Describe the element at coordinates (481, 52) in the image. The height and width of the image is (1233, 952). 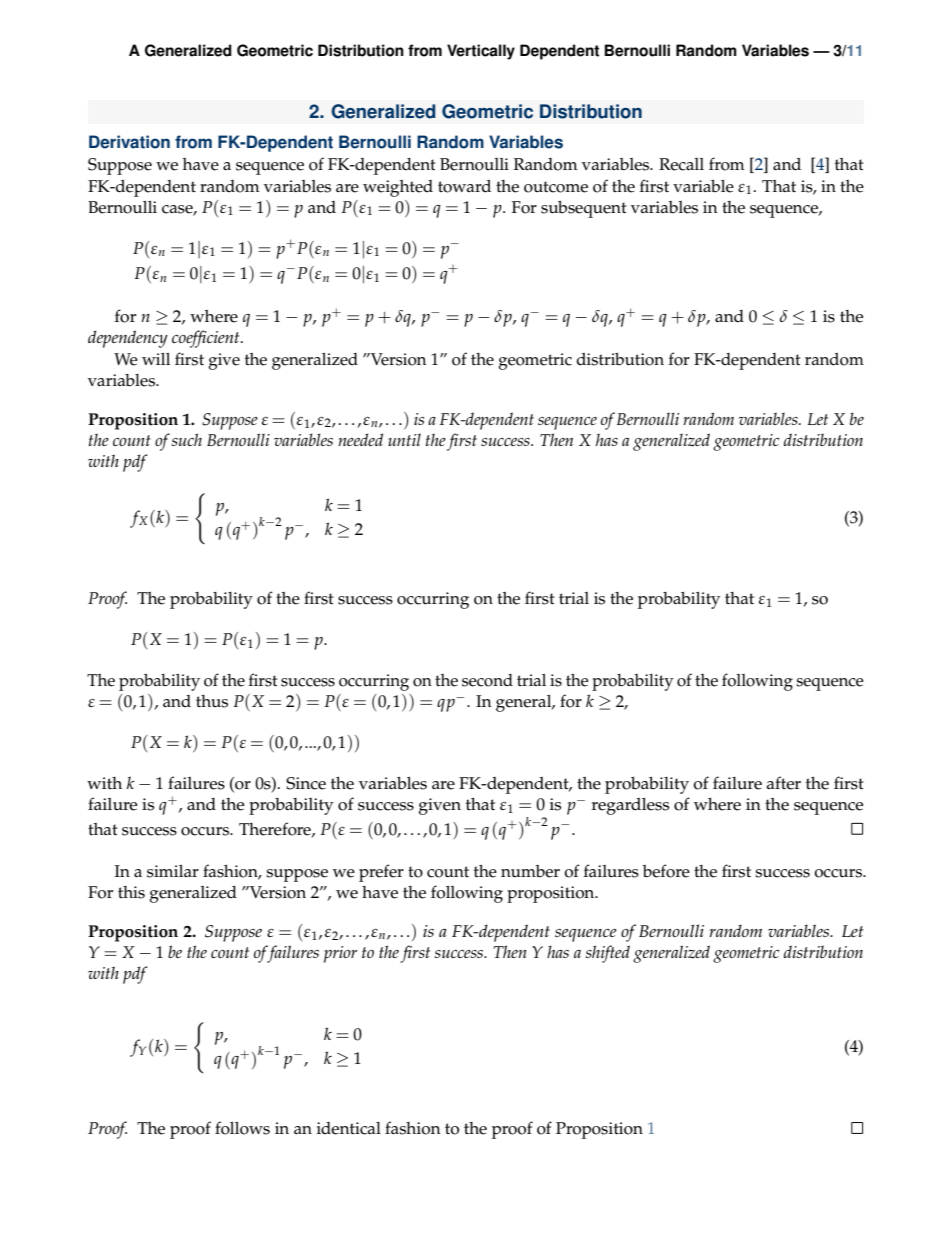
I see `Vertically` at that location.
